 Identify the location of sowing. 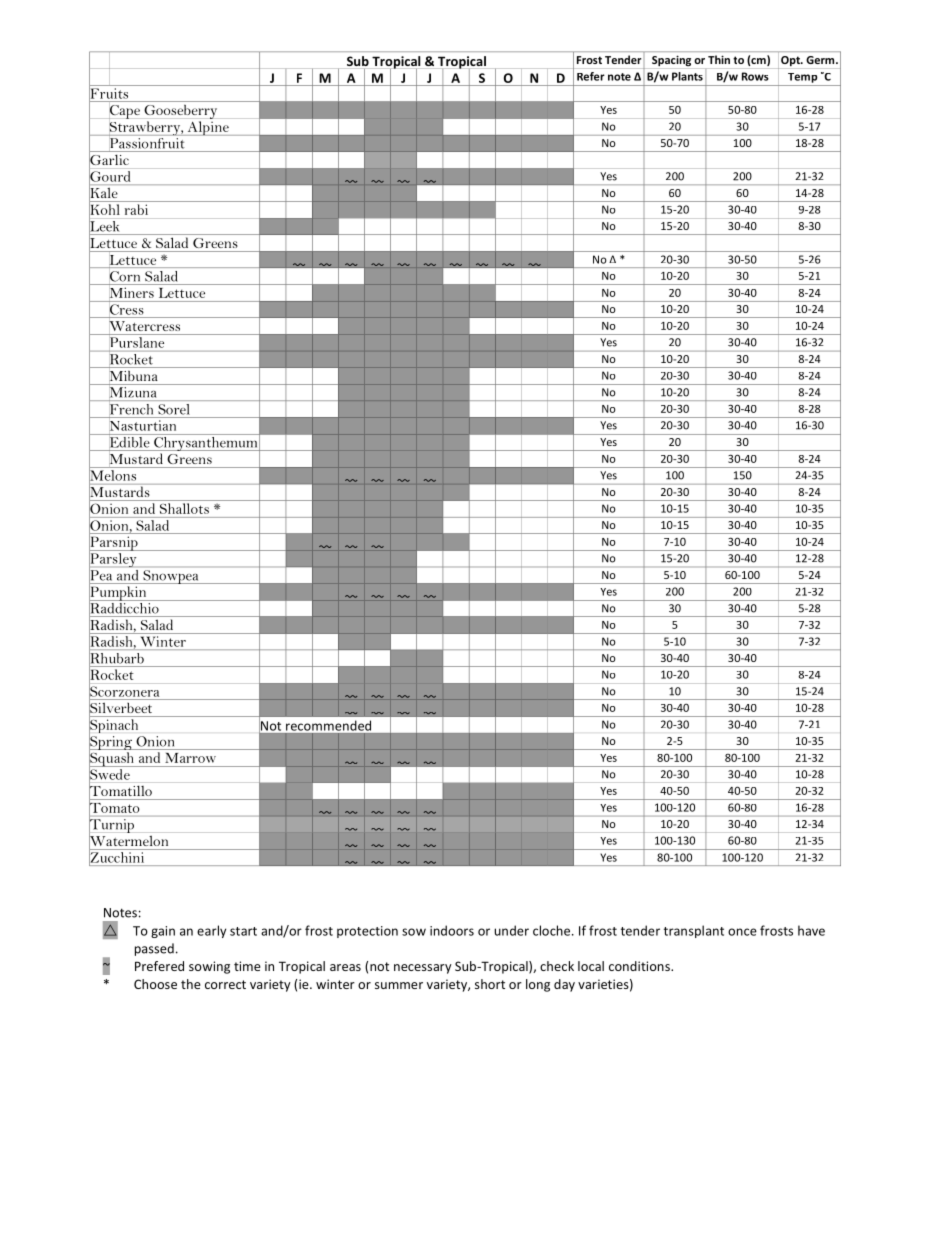
(209, 967).
